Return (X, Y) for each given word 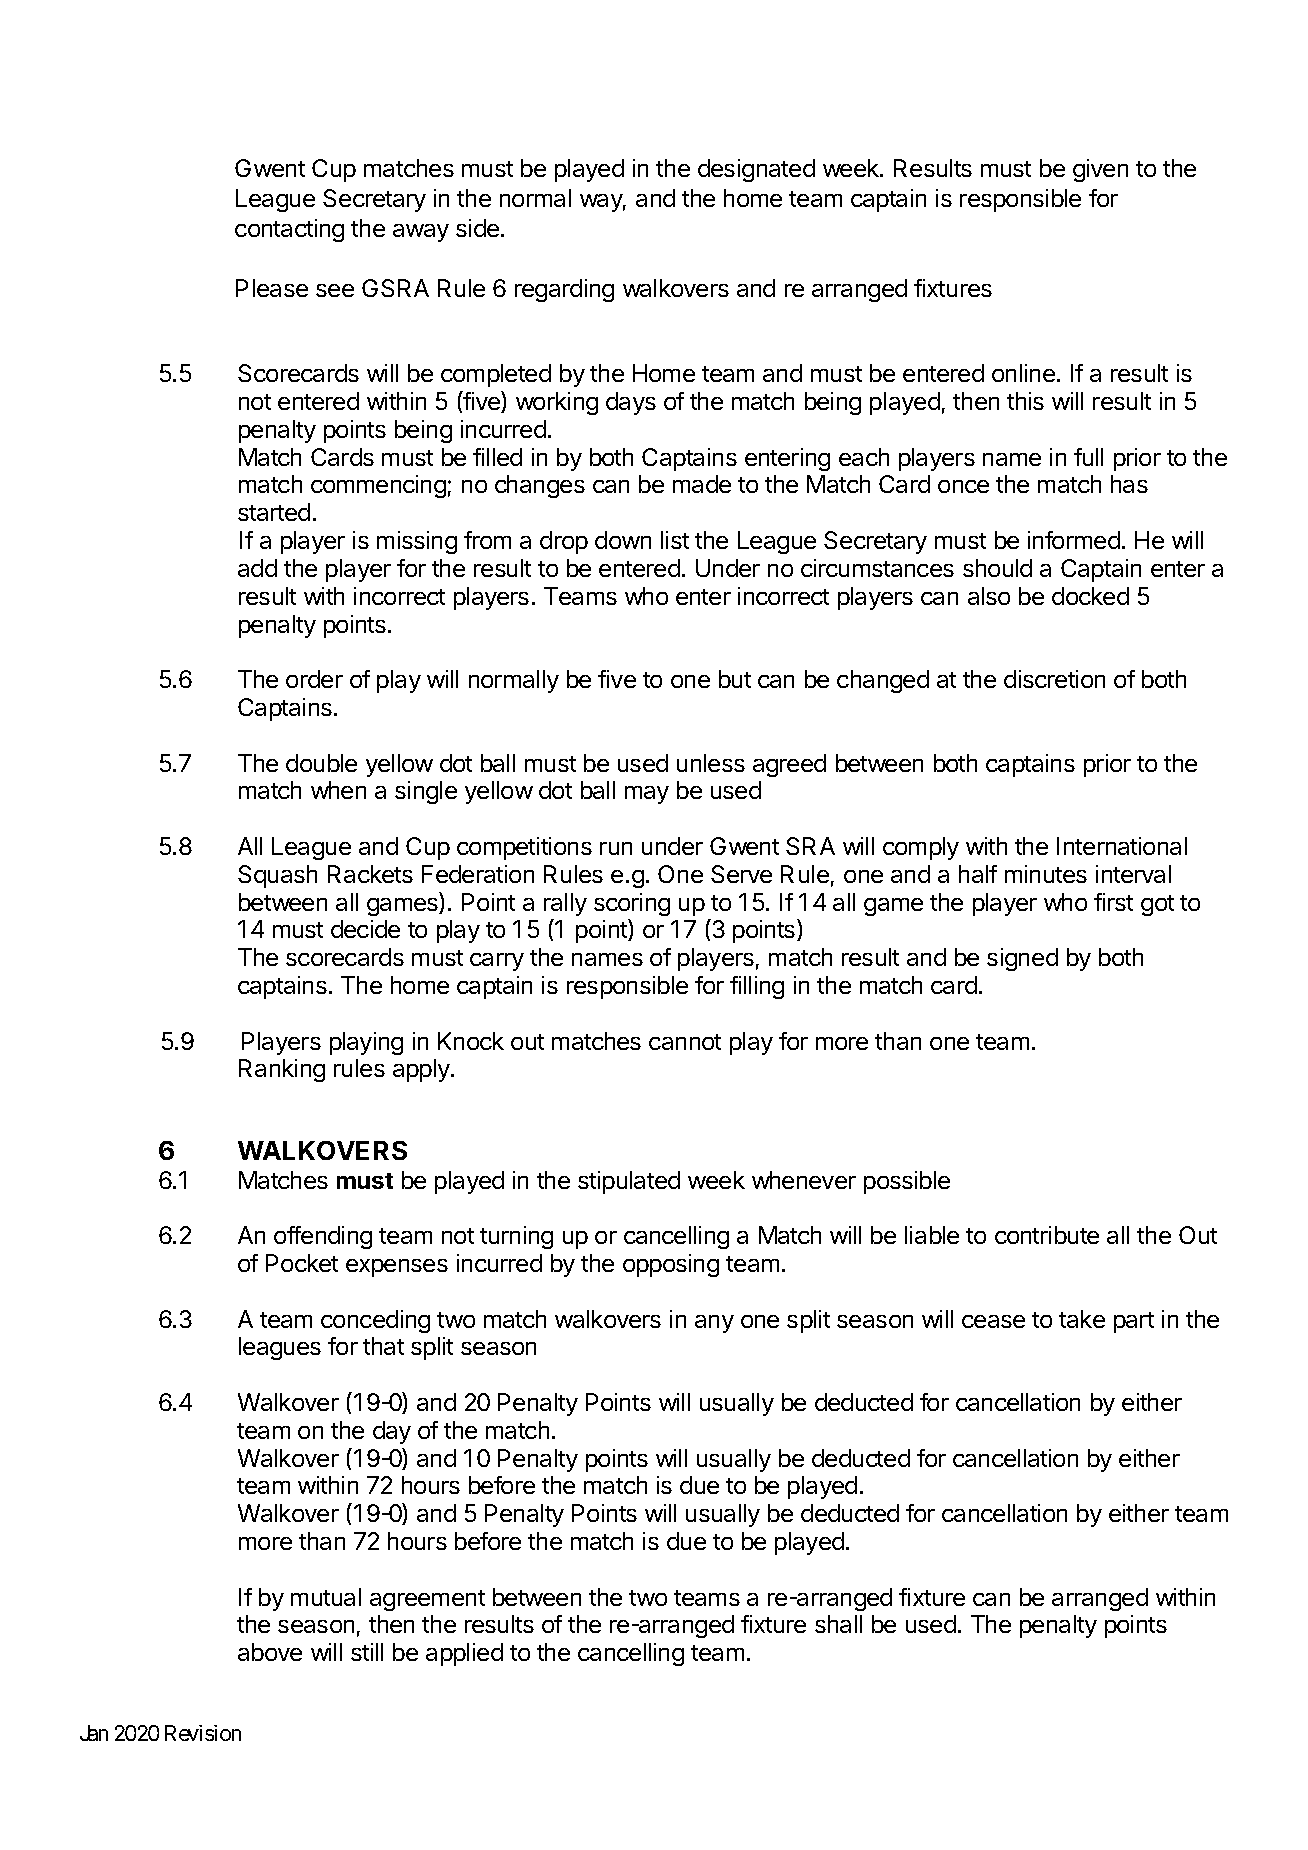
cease (993, 1321)
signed (1022, 959)
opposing (671, 1265)
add (257, 568)
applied (464, 1654)
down (623, 540)
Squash (277, 876)
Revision (203, 1733)
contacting (289, 230)
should (997, 568)
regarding (564, 290)
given (1100, 170)
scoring (632, 904)
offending (323, 1237)
